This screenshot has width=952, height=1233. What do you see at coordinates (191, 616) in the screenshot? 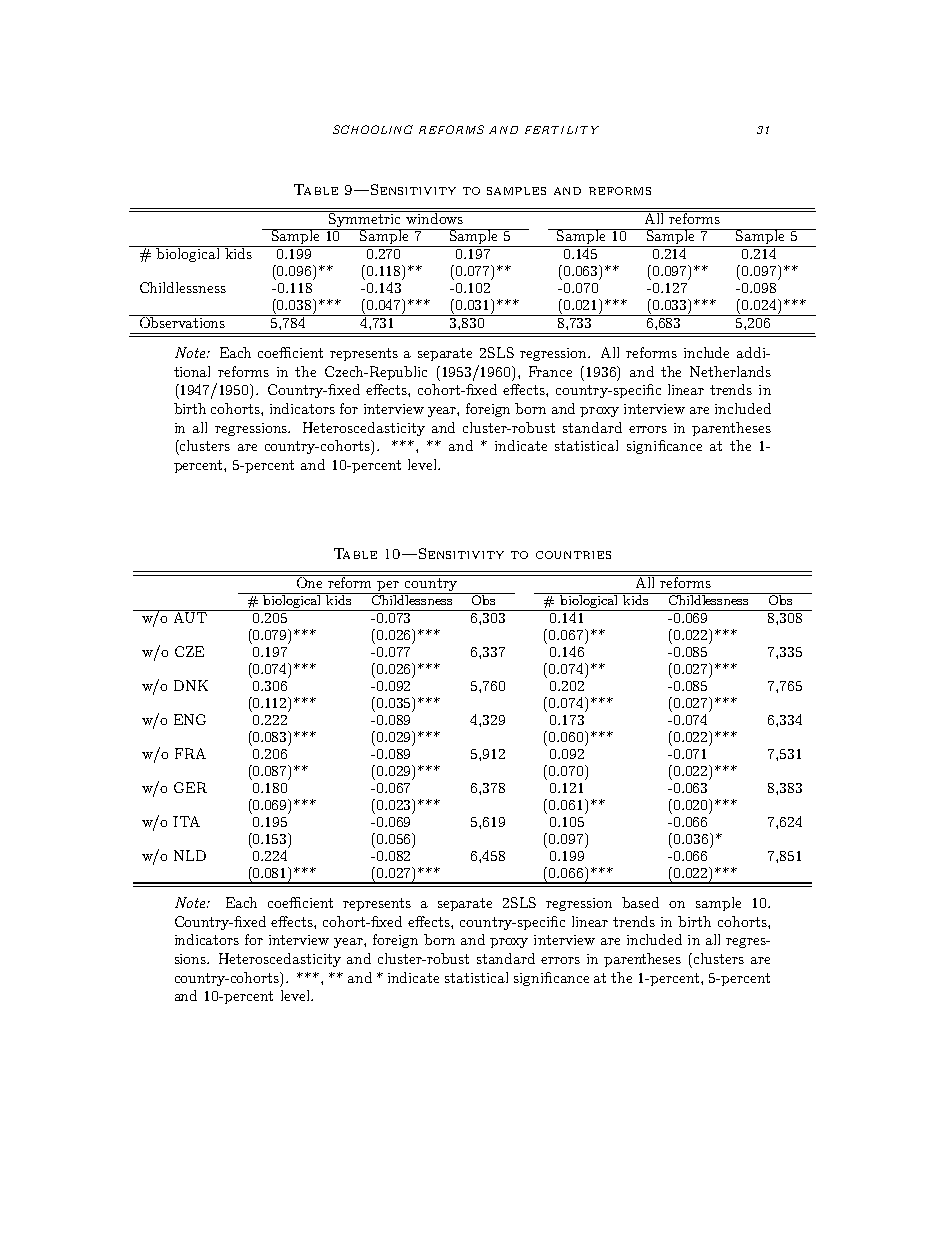
I see `AUT` at bounding box center [191, 616].
